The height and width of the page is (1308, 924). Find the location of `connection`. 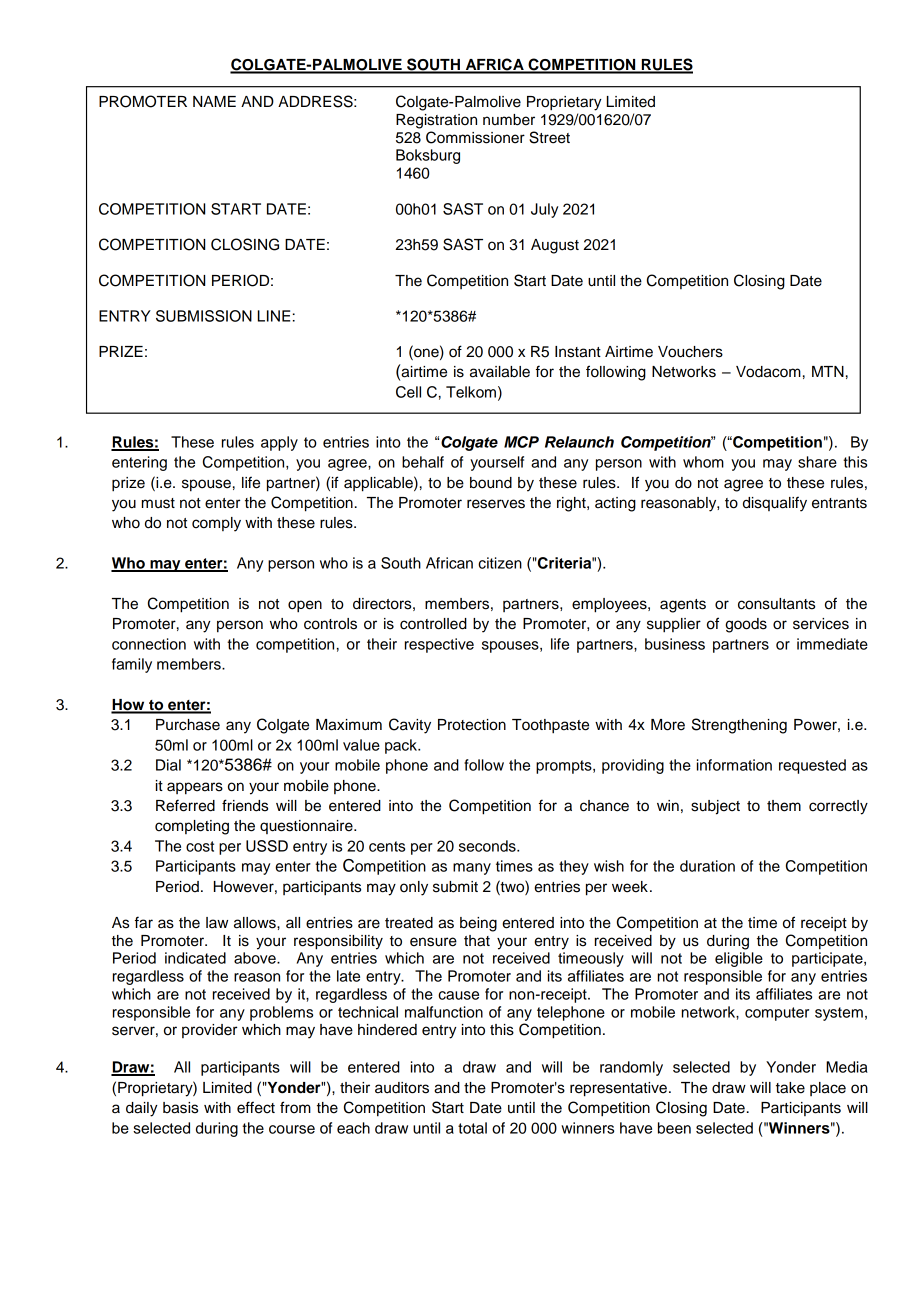

connection is located at coordinates (149, 644).
